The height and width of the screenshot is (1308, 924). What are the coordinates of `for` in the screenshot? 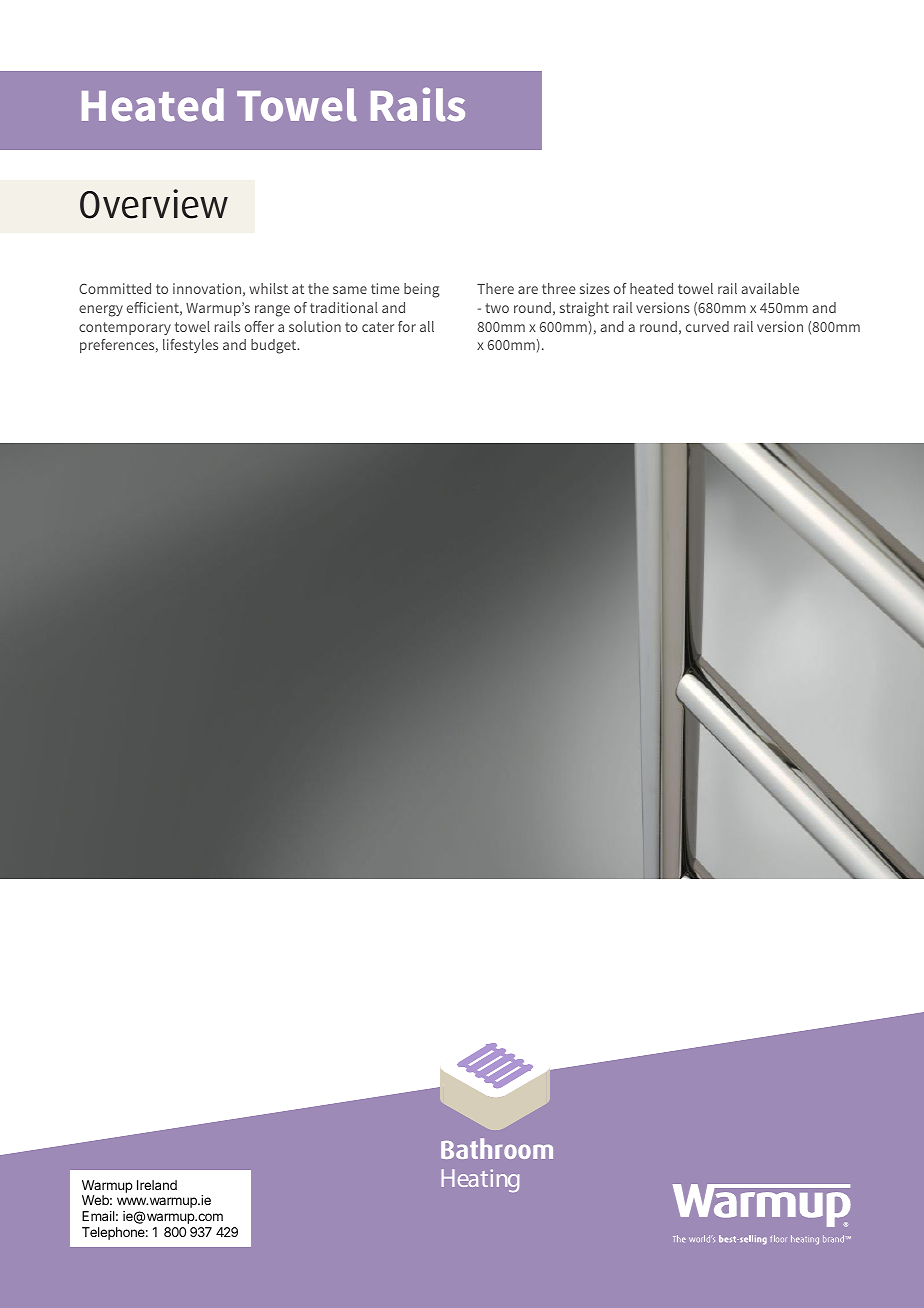 It's located at (407, 326).
